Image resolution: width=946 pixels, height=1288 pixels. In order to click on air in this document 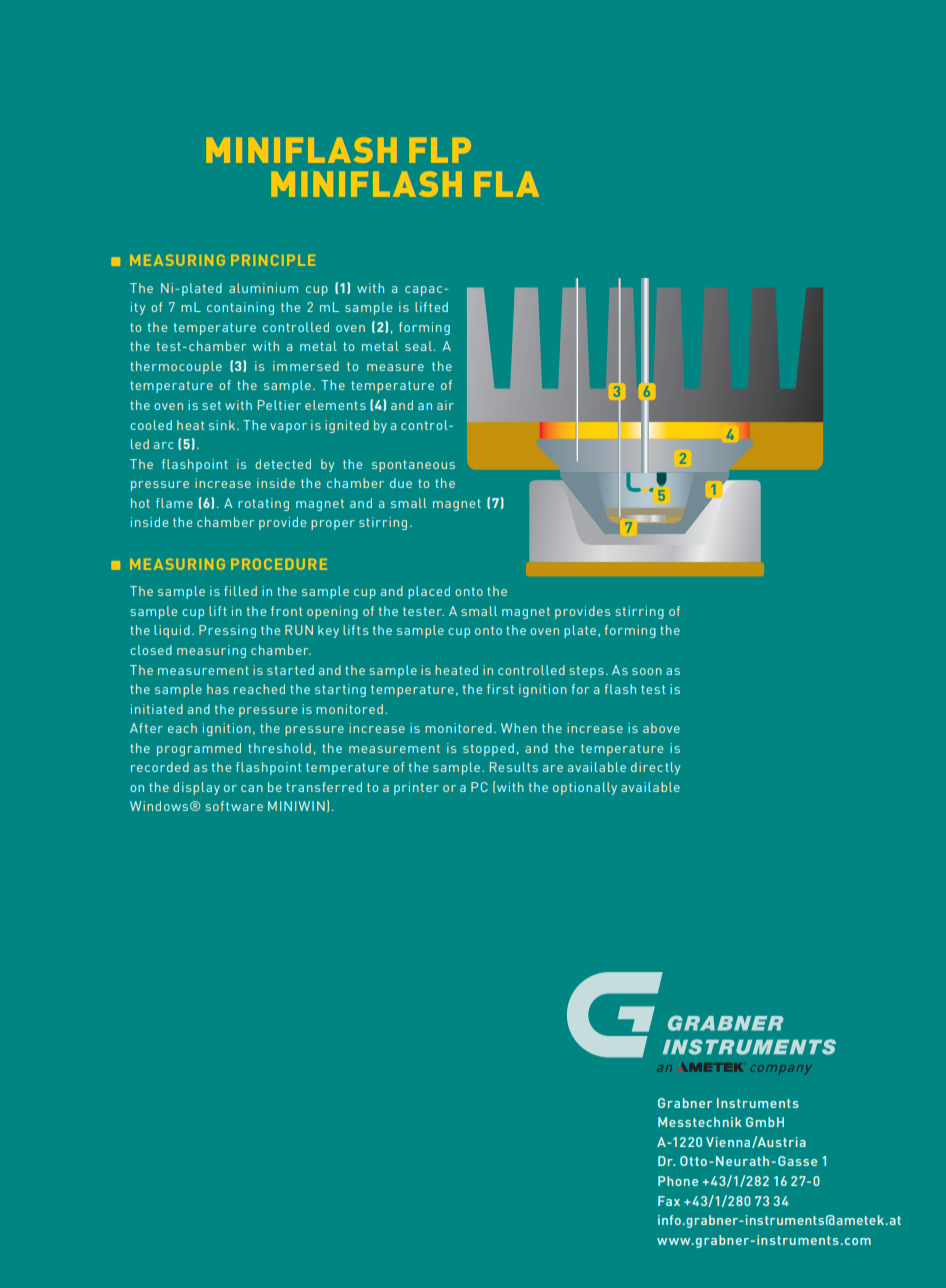, I will do `click(445, 405)`.
